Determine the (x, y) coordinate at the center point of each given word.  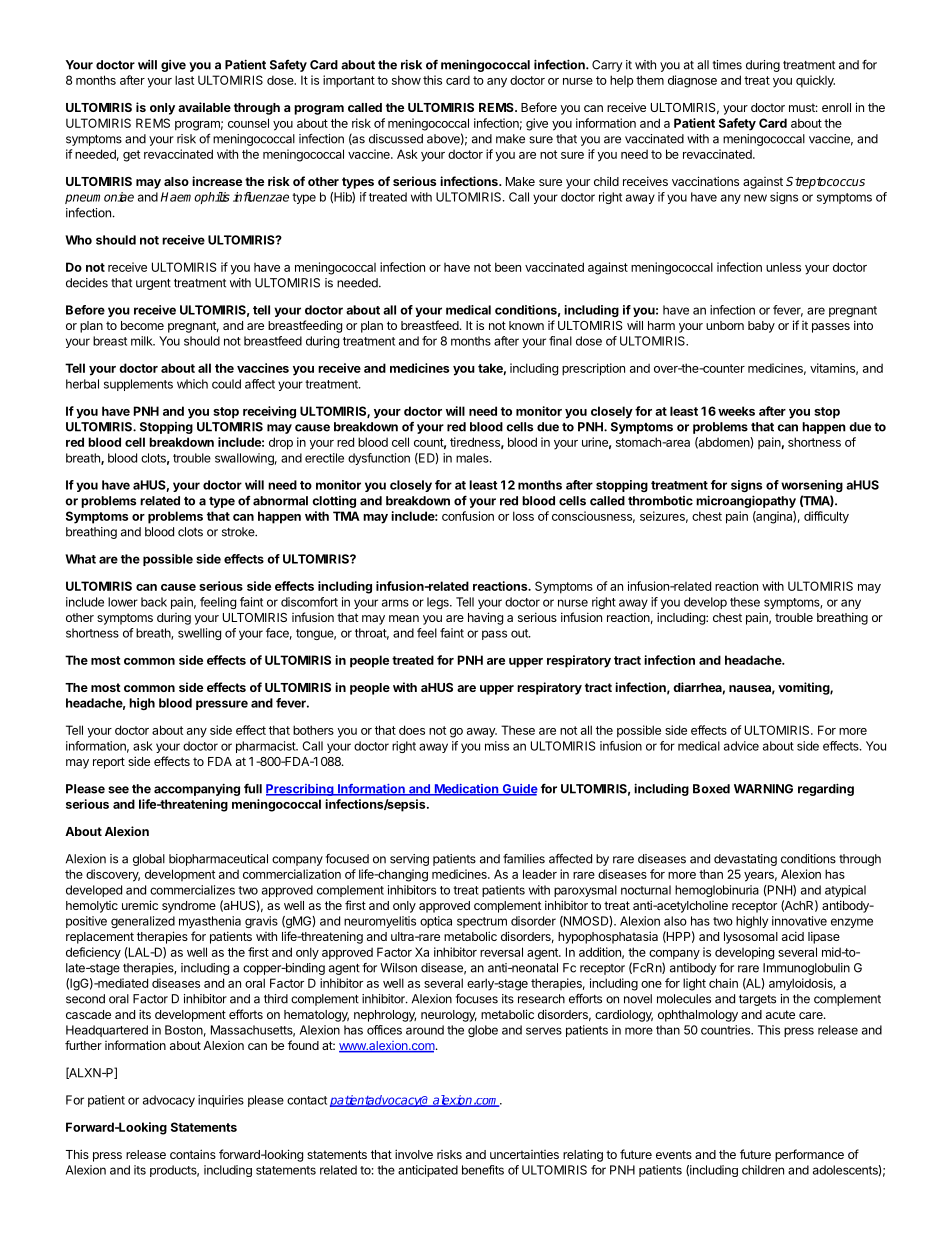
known (526, 325)
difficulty (826, 517)
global (149, 860)
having (485, 618)
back (154, 602)
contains (193, 1154)
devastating (745, 860)
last (184, 80)
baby (761, 327)
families (524, 859)
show (406, 80)
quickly (815, 81)
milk (143, 341)
